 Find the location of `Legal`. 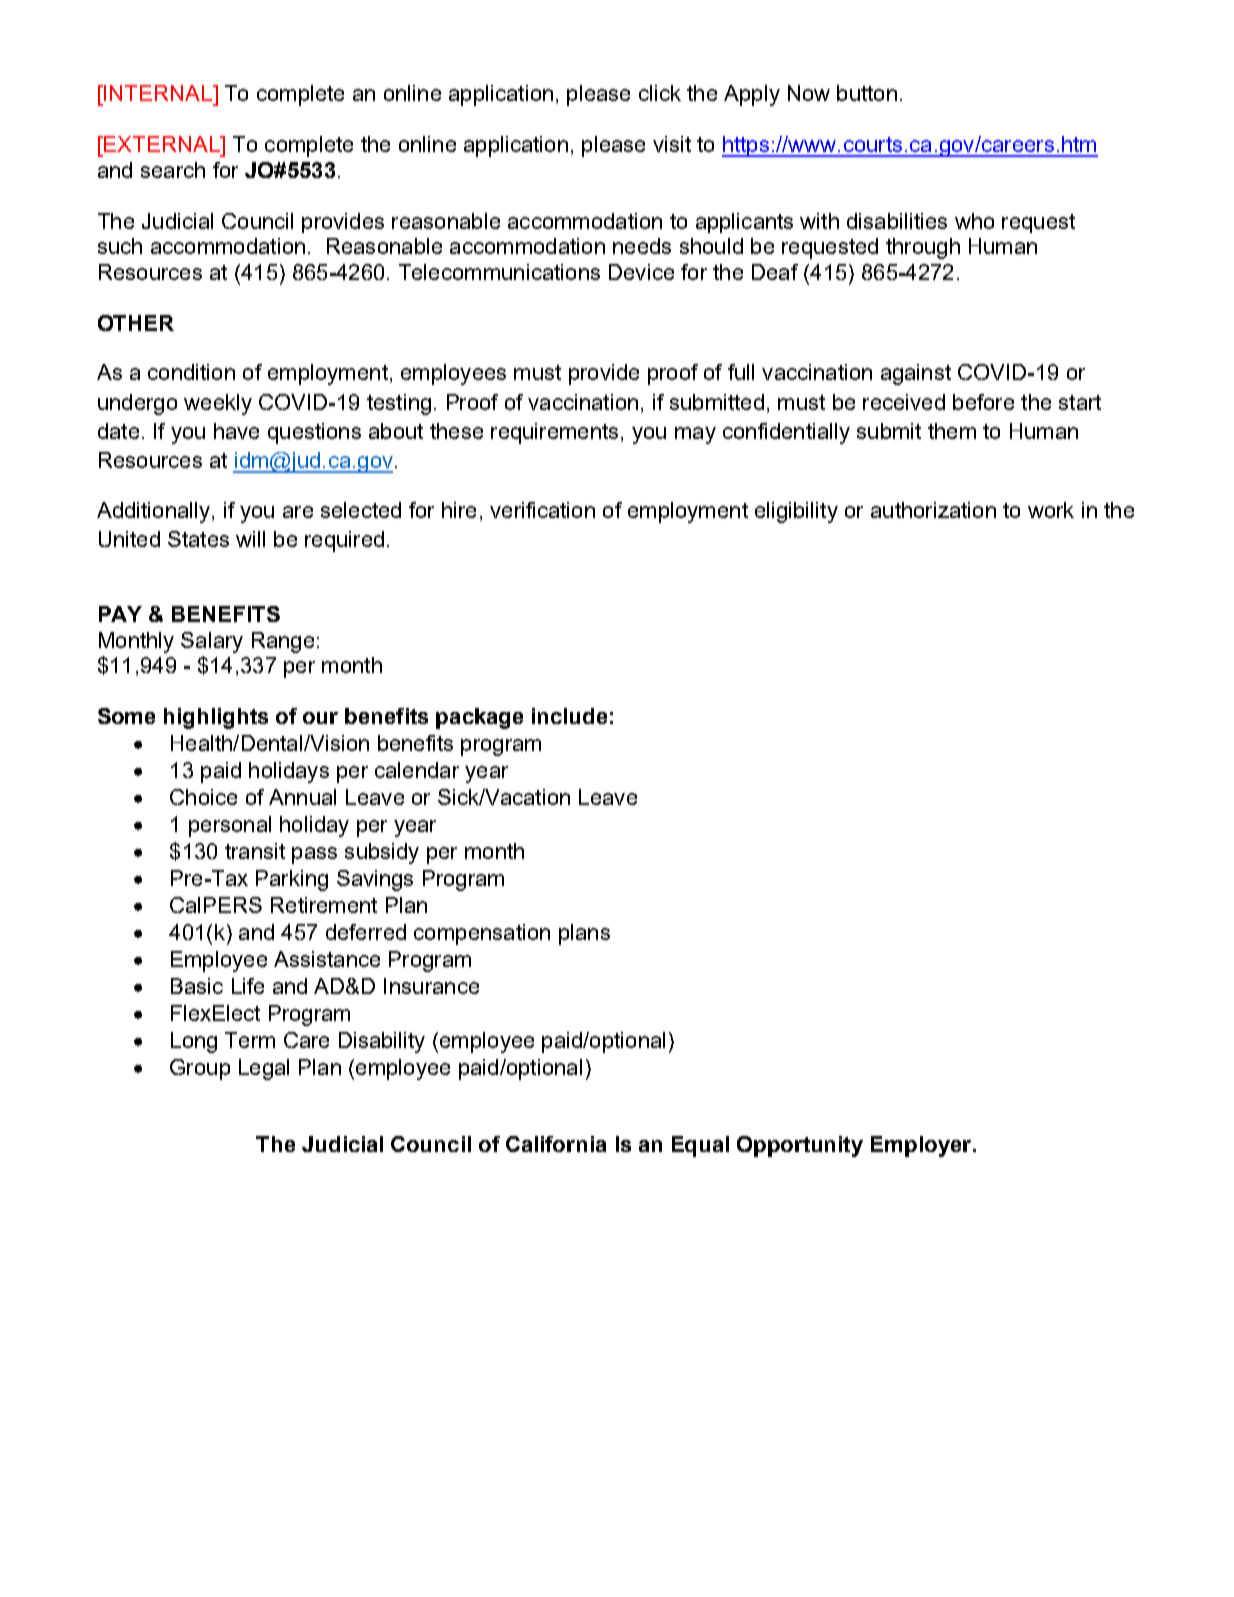

Legal is located at coordinates (264, 1069).
